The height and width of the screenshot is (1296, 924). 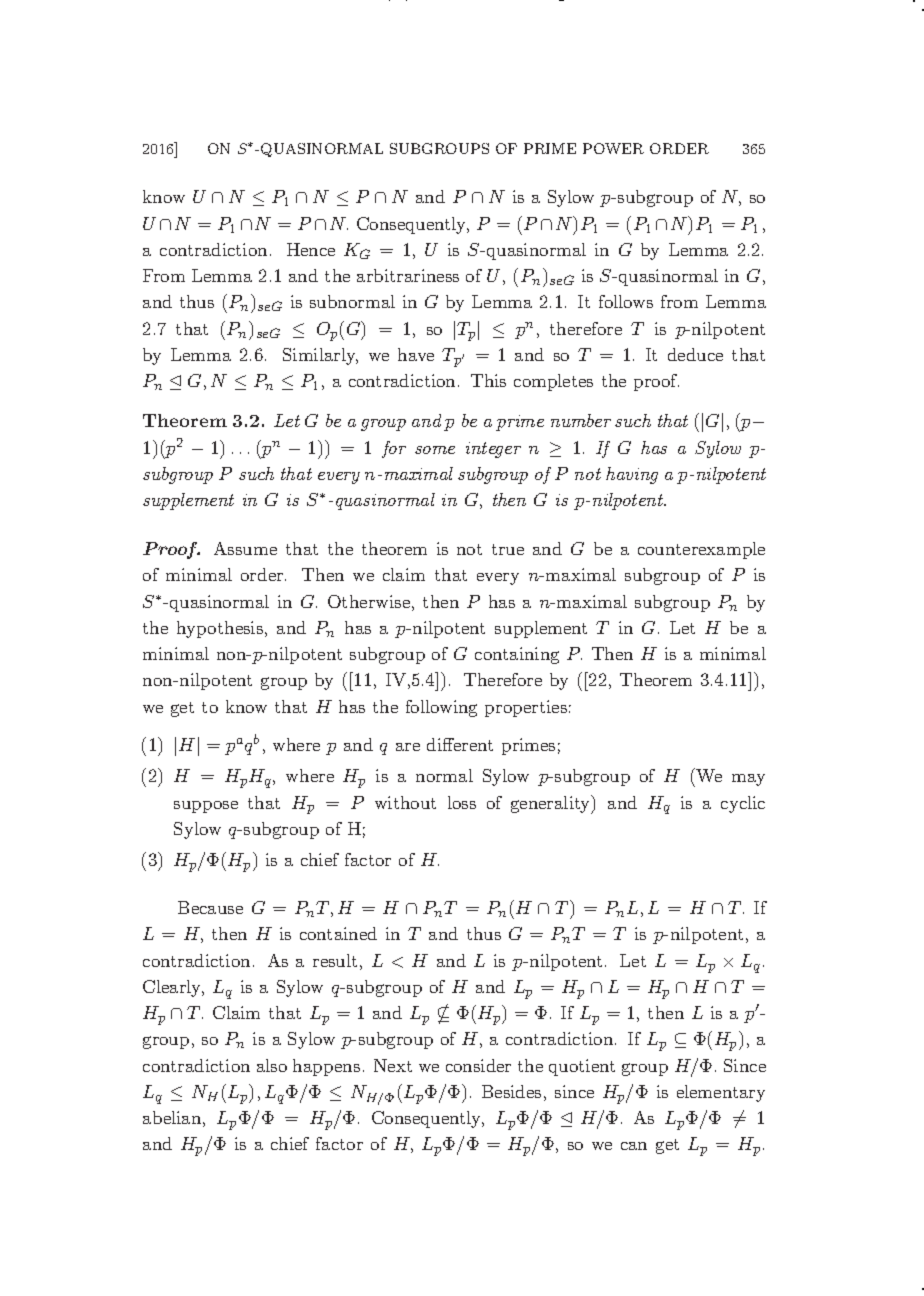 What do you see at coordinates (408, 275) in the screenshot?
I see `arbitrariness` at bounding box center [408, 275].
